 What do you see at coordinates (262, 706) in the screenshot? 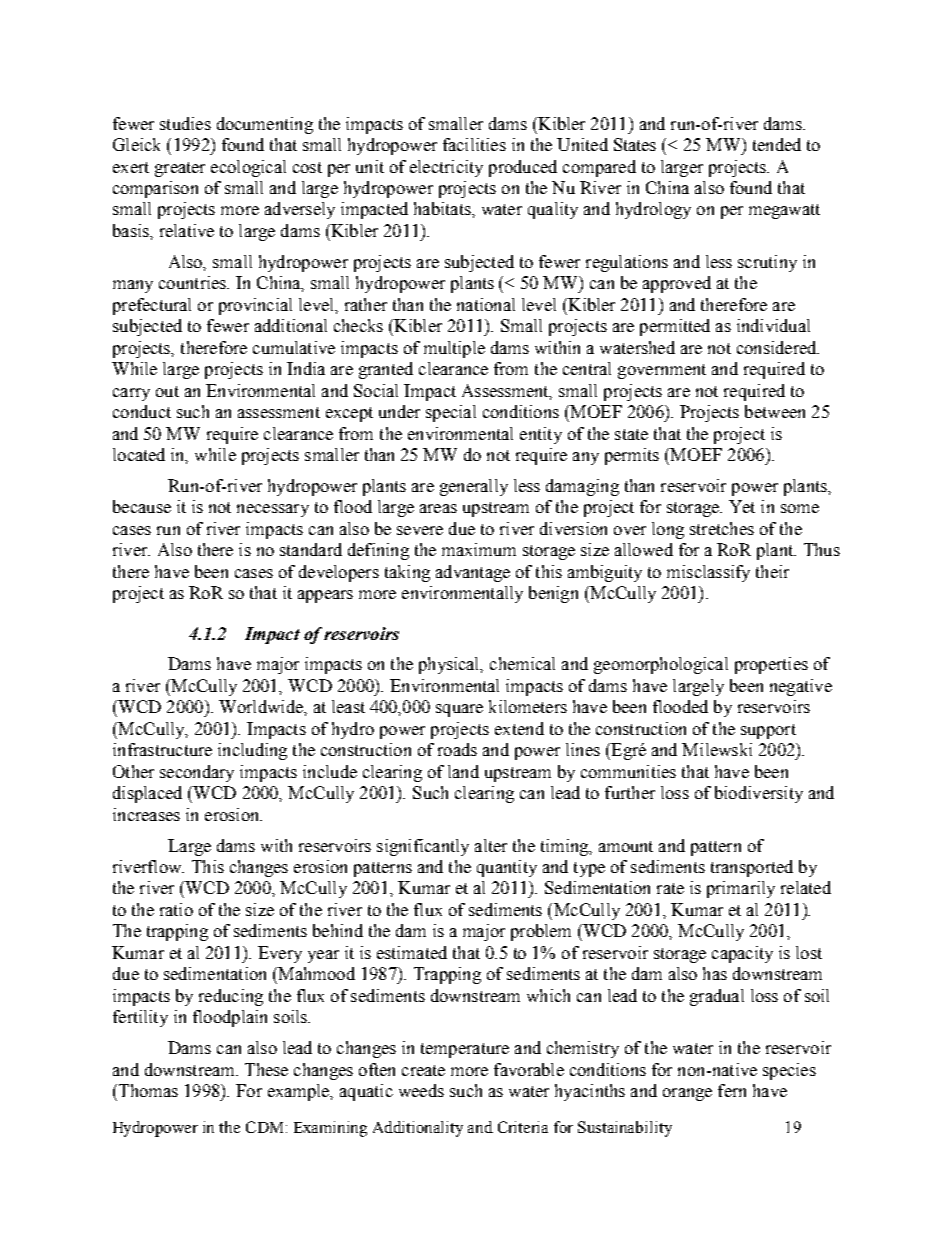
I see `Worldwide` at bounding box center [262, 706].
